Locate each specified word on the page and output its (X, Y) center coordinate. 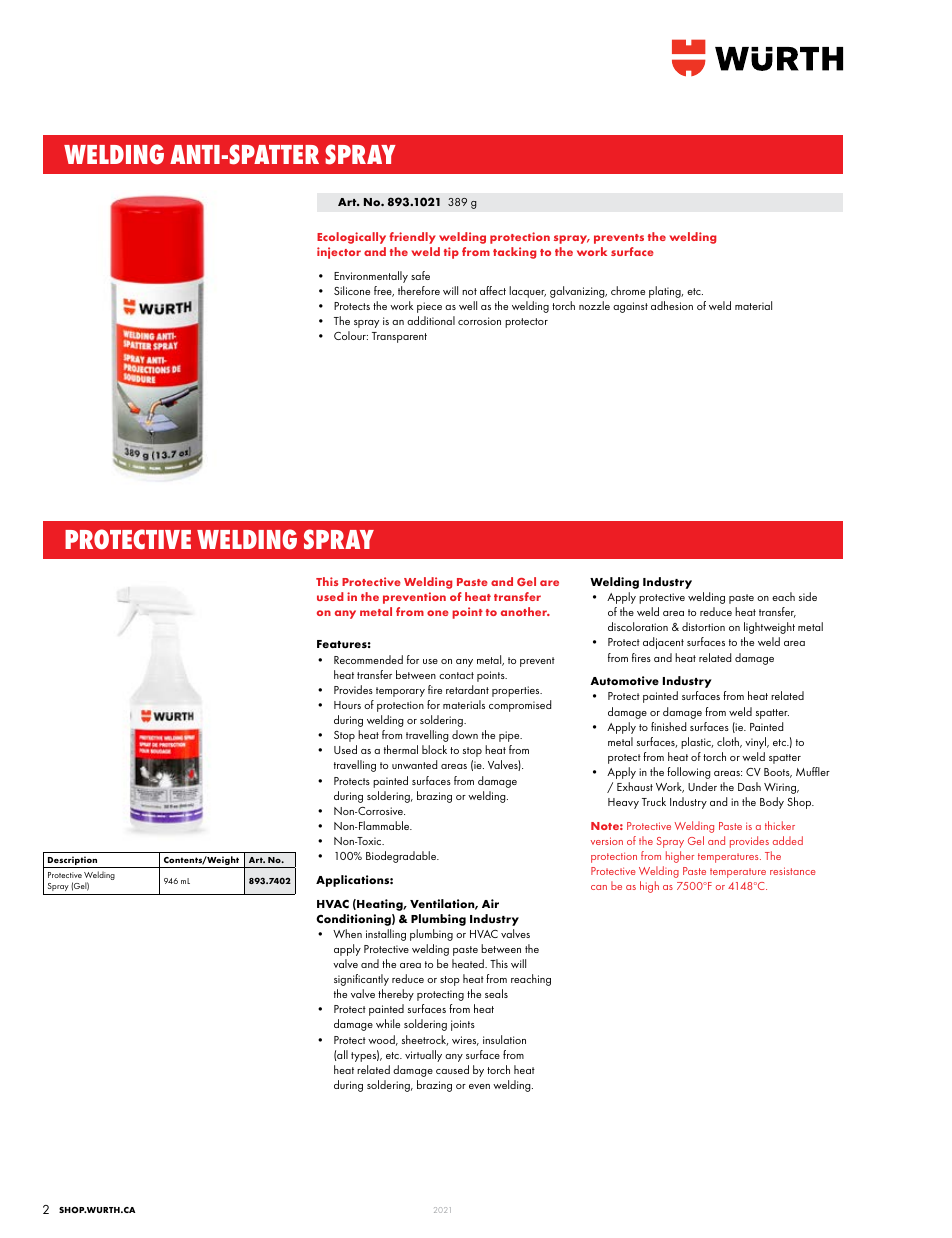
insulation (504, 1039)
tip (451, 253)
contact (456, 675)
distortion (703, 626)
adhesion (672, 305)
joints (463, 1025)
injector (339, 253)
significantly (361, 980)
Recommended (368, 659)
